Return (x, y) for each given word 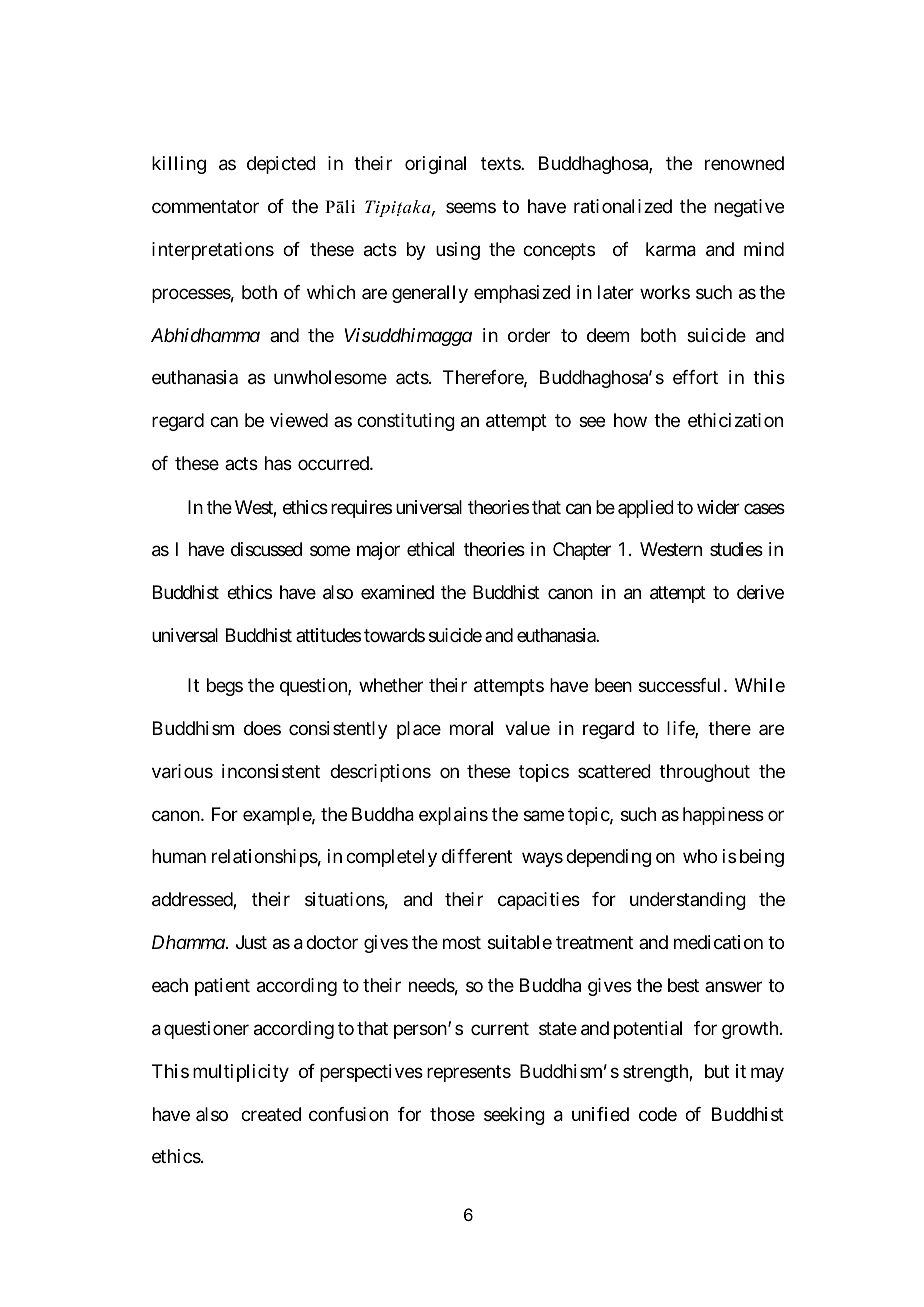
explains (453, 816)
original (435, 165)
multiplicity (241, 1073)
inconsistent (271, 771)
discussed (266, 549)
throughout (704, 773)
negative (749, 208)
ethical (430, 549)
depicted (281, 165)
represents (469, 1073)
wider (718, 507)
